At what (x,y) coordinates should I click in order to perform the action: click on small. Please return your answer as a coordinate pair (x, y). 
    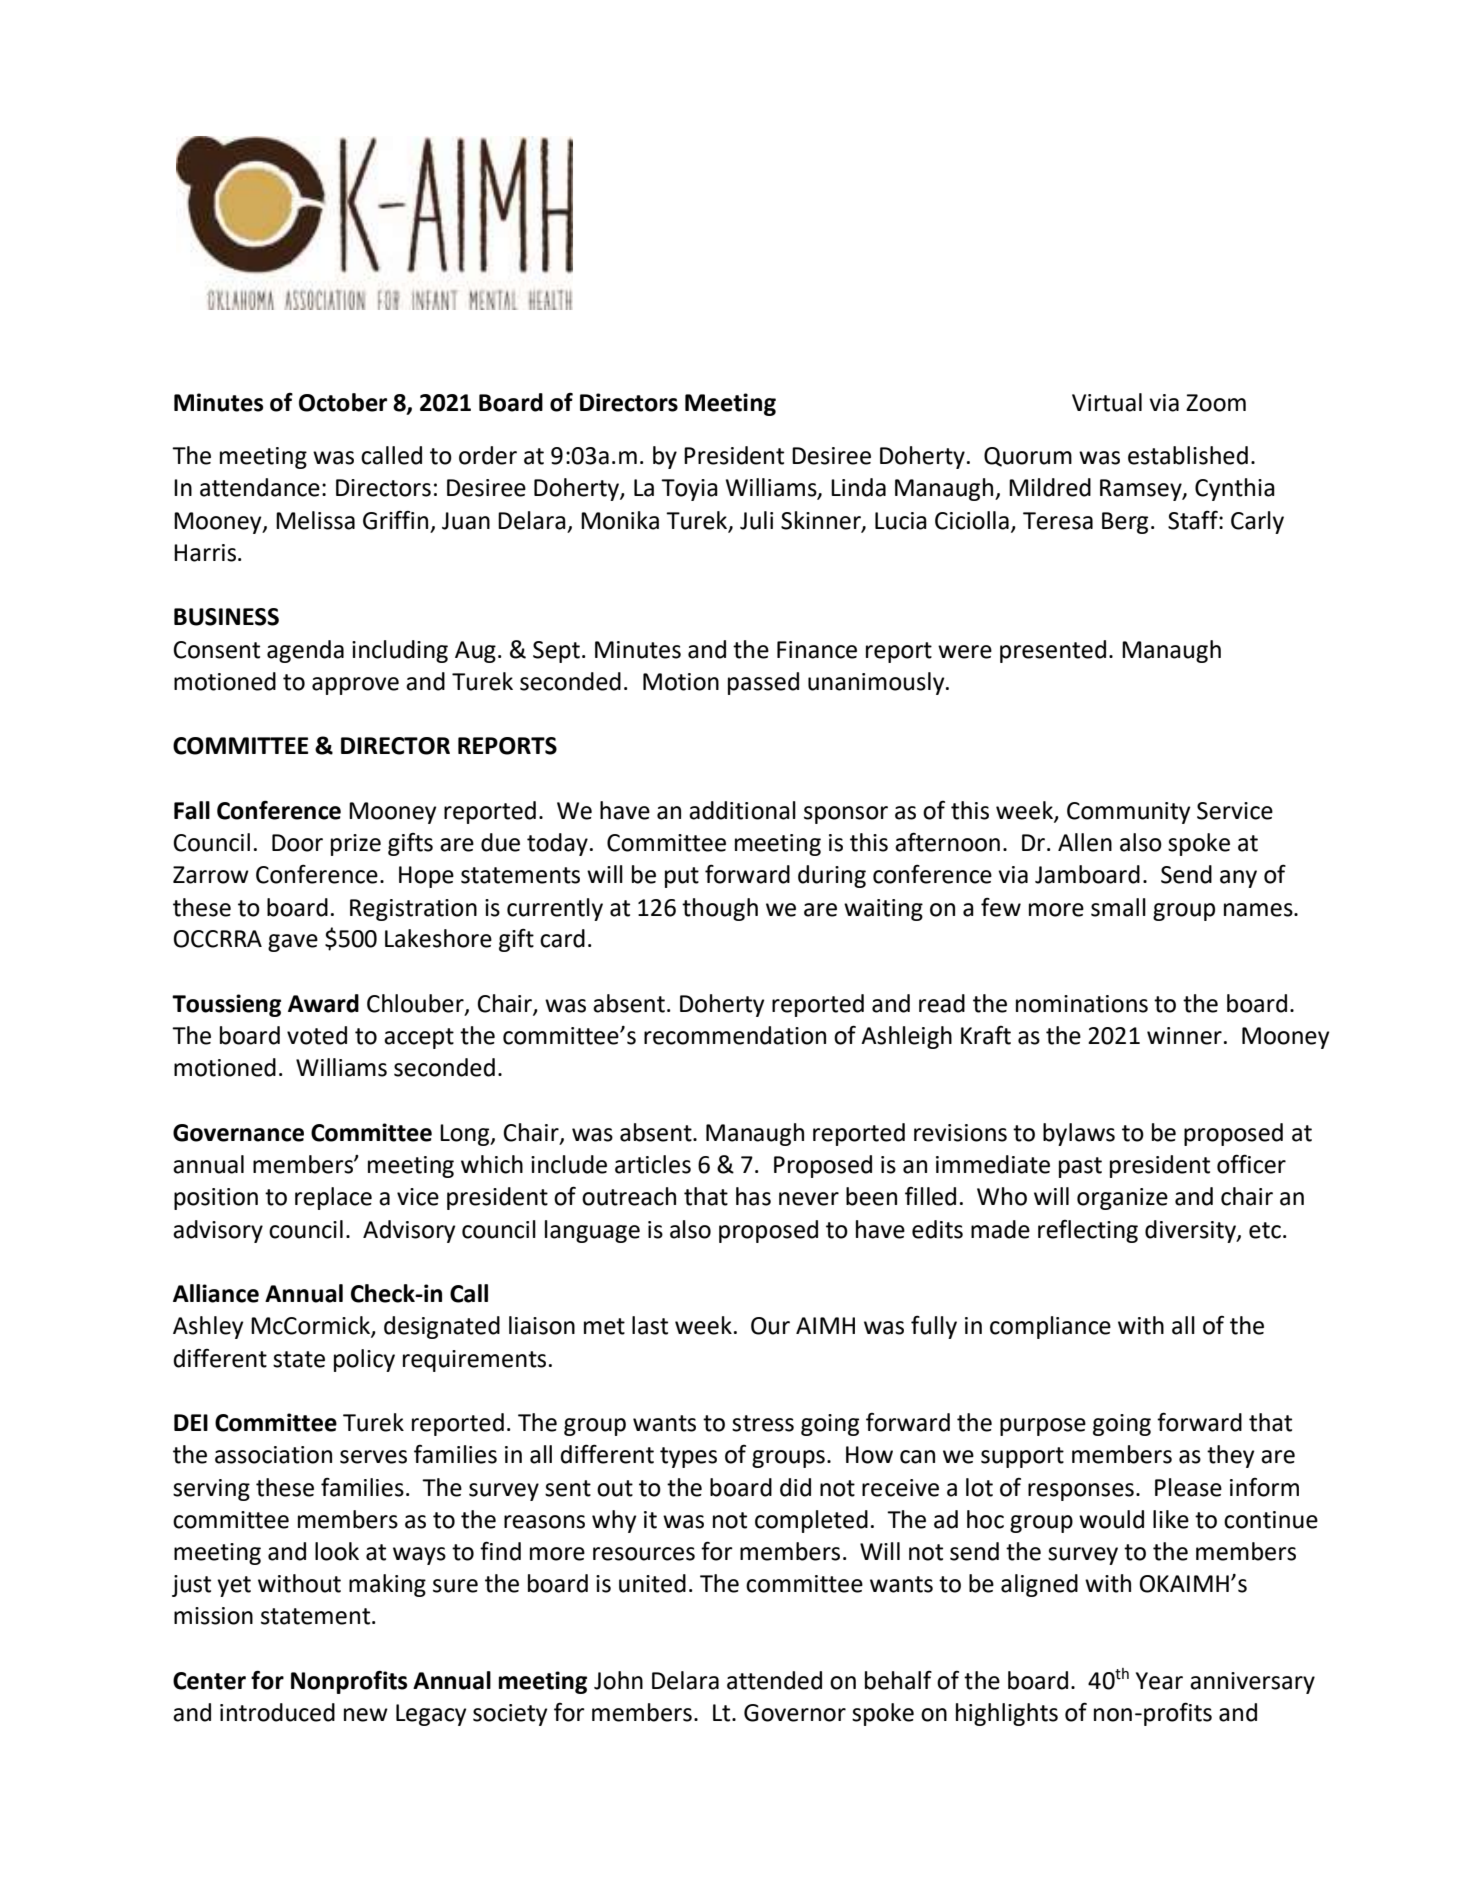
    Looking at the image, I should click on (1118, 907).
